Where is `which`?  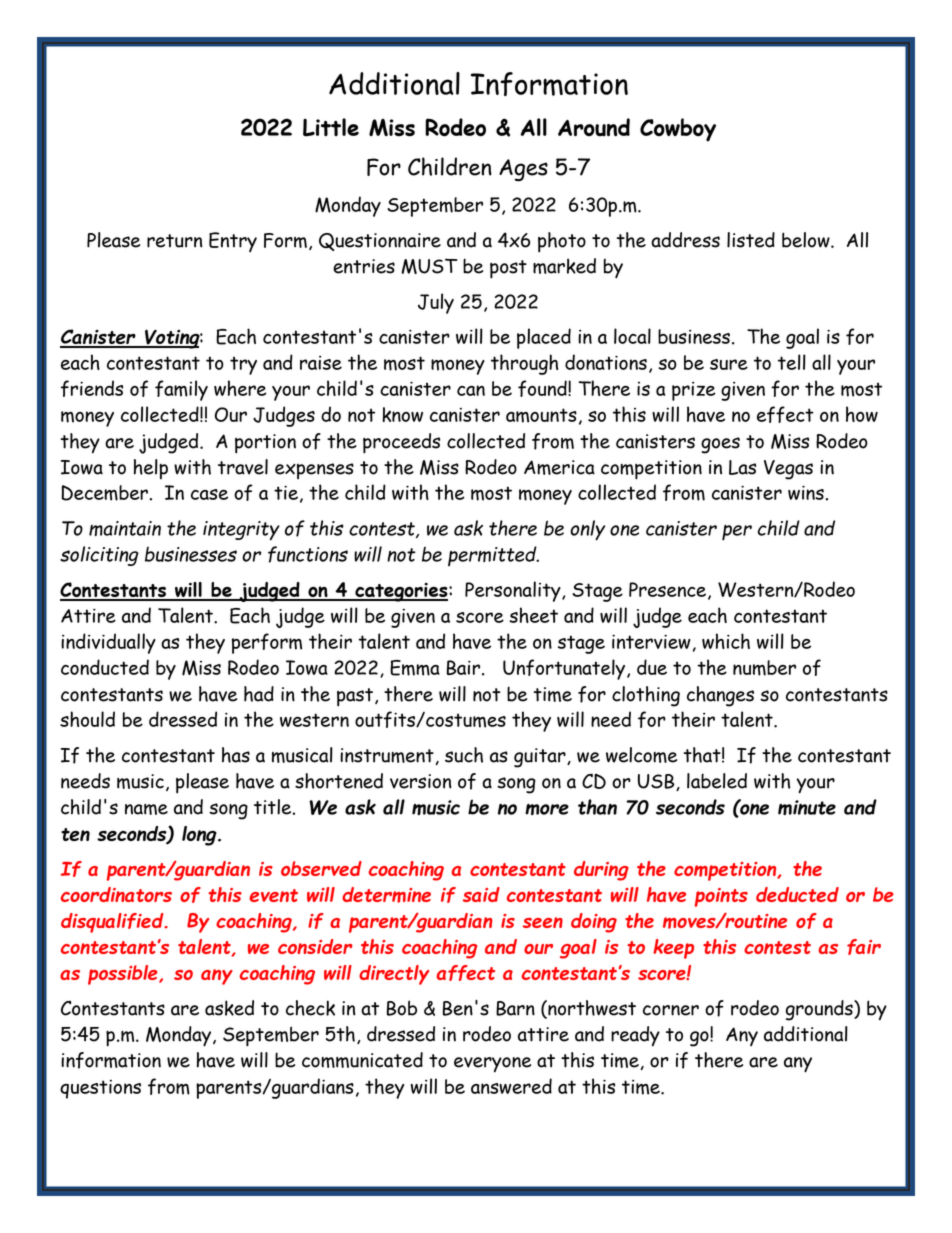 which is located at coordinates (726, 641).
